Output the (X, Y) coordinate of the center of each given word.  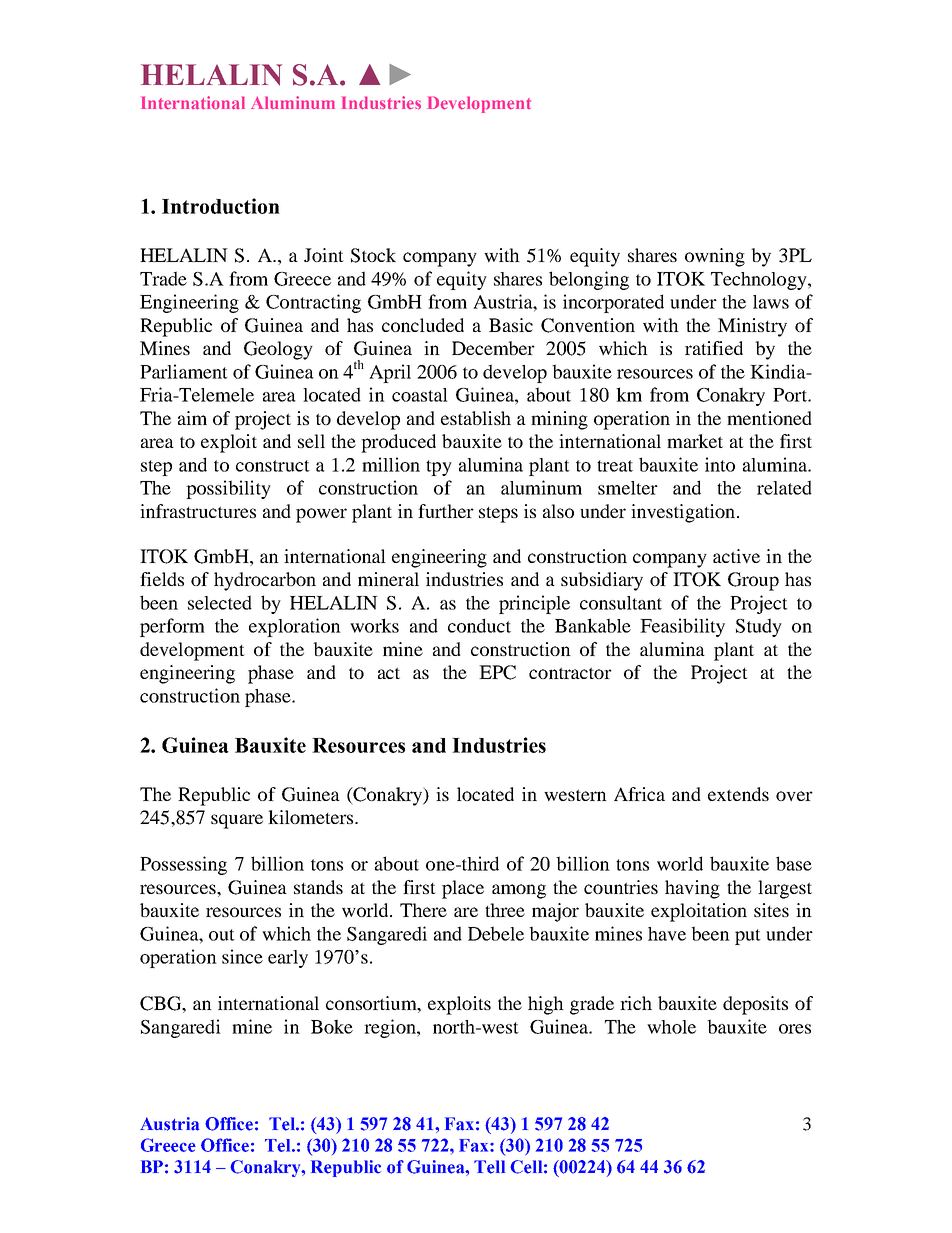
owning (715, 257)
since (242, 956)
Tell (489, 1167)
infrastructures (198, 511)
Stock (373, 255)
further (446, 511)
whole (671, 1027)
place (463, 889)
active (736, 556)
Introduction (221, 206)
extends (738, 794)
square (237, 821)
